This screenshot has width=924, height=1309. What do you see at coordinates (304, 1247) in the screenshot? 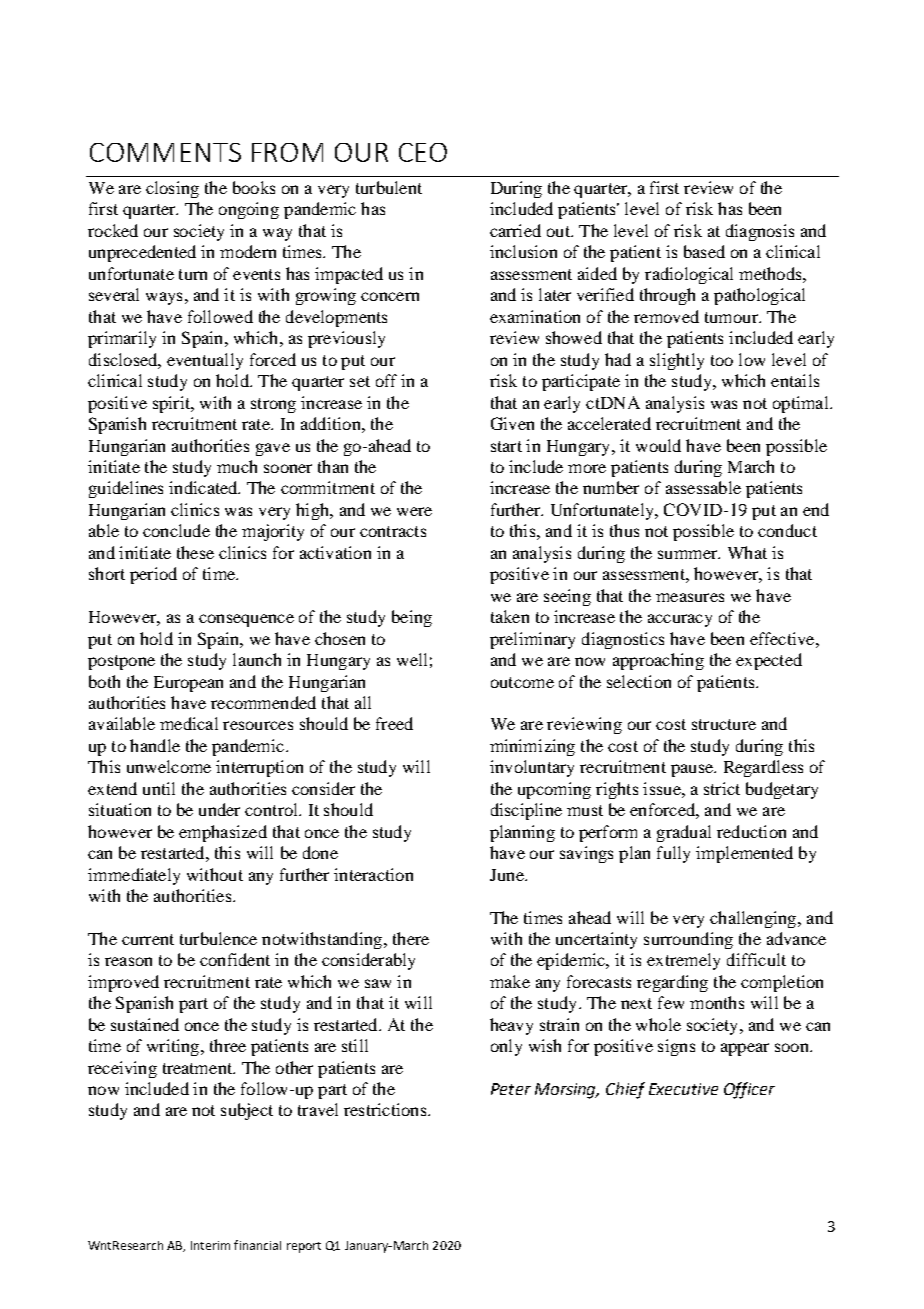
I see `report` at bounding box center [304, 1247].
